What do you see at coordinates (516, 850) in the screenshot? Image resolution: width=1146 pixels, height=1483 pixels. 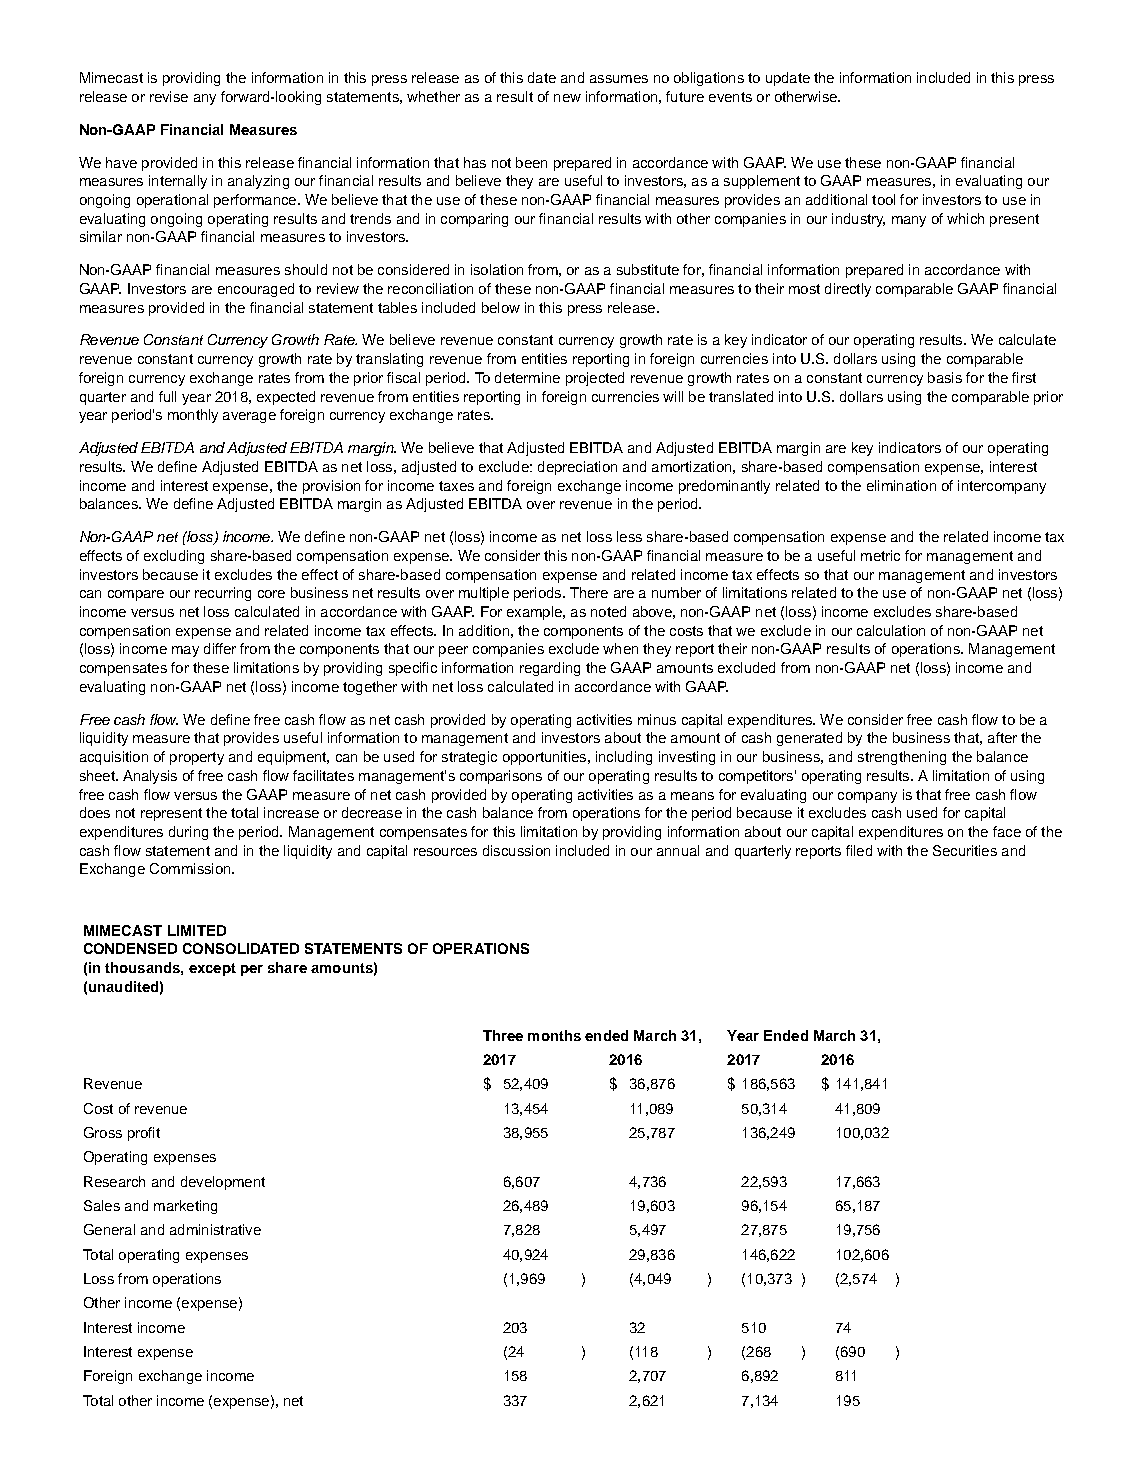 I see `discussion` at bounding box center [516, 850].
